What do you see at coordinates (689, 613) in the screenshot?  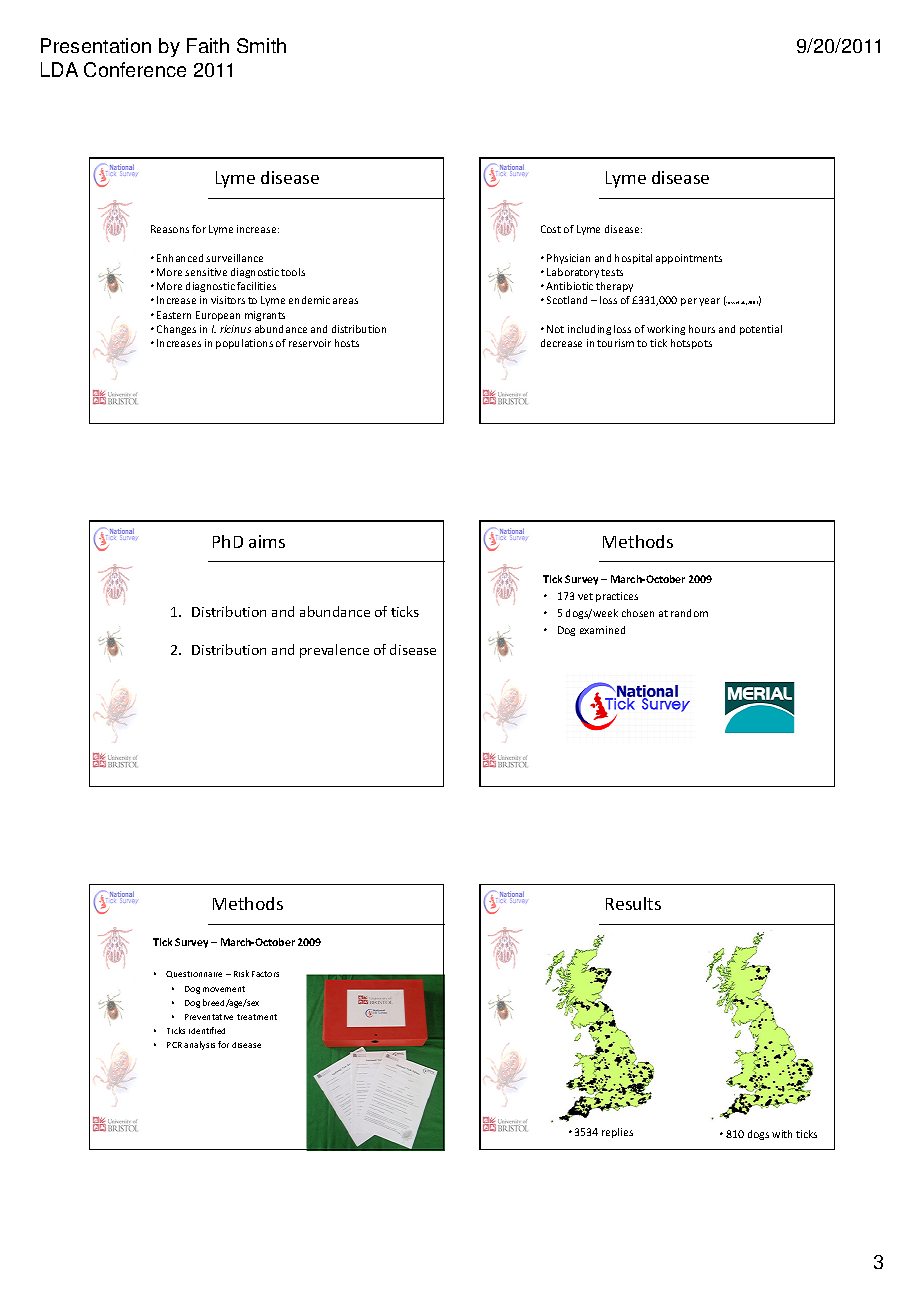 I see `random` at bounding box center [689, 613].
